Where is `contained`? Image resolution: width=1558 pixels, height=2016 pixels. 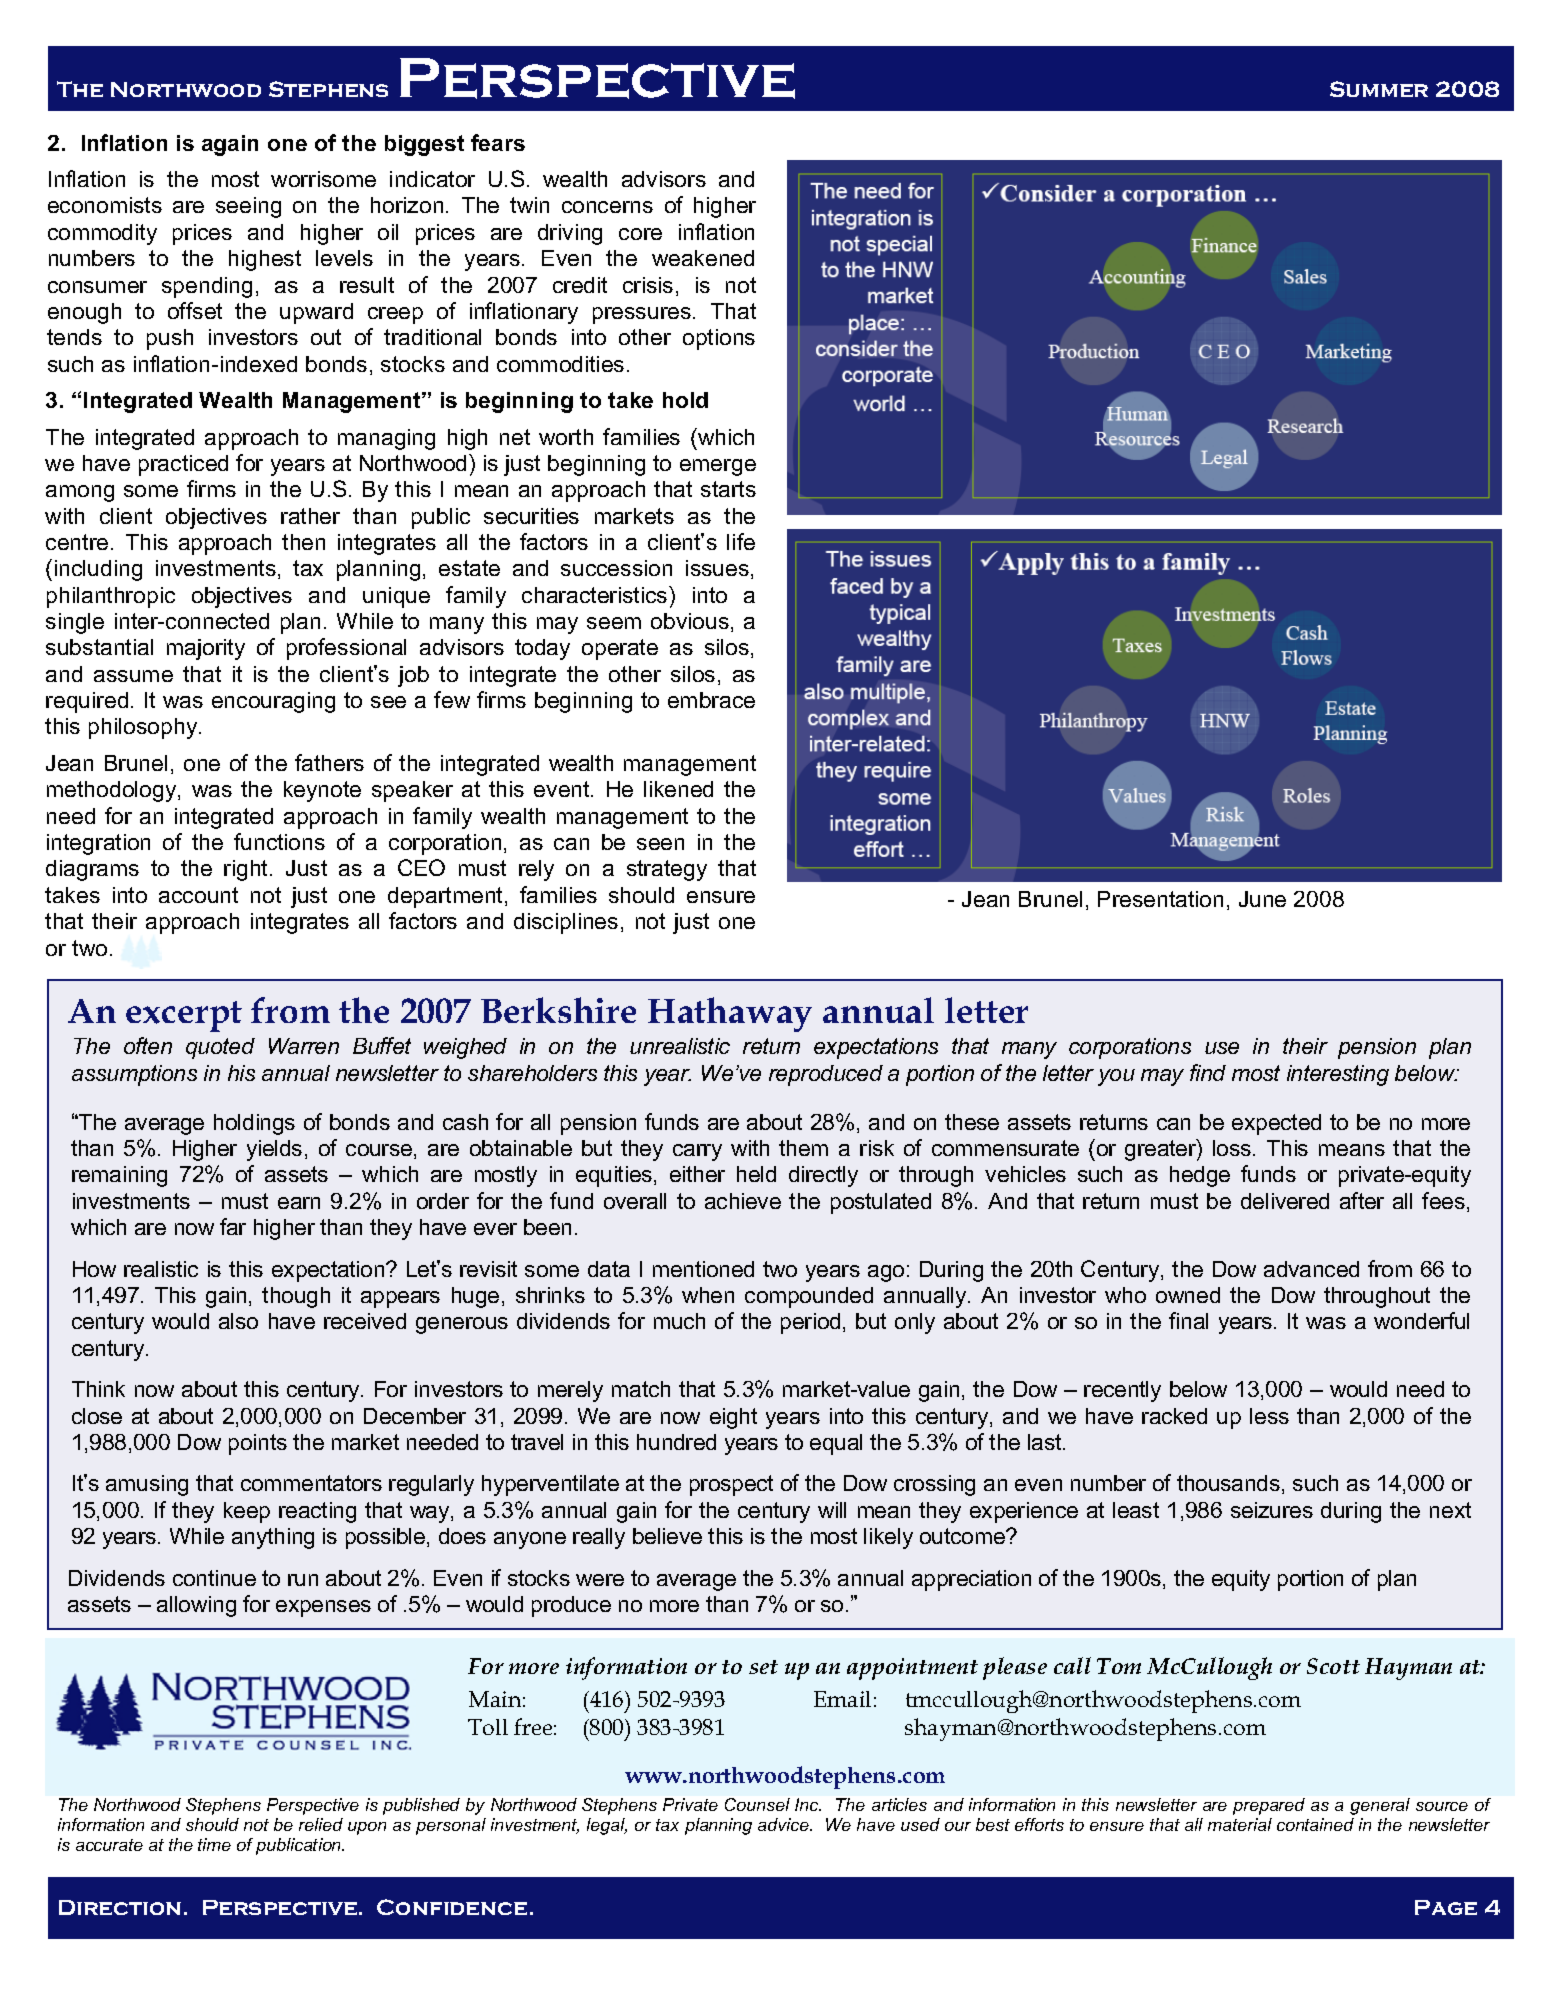 contained is located at coordinates (1315, 1824).
